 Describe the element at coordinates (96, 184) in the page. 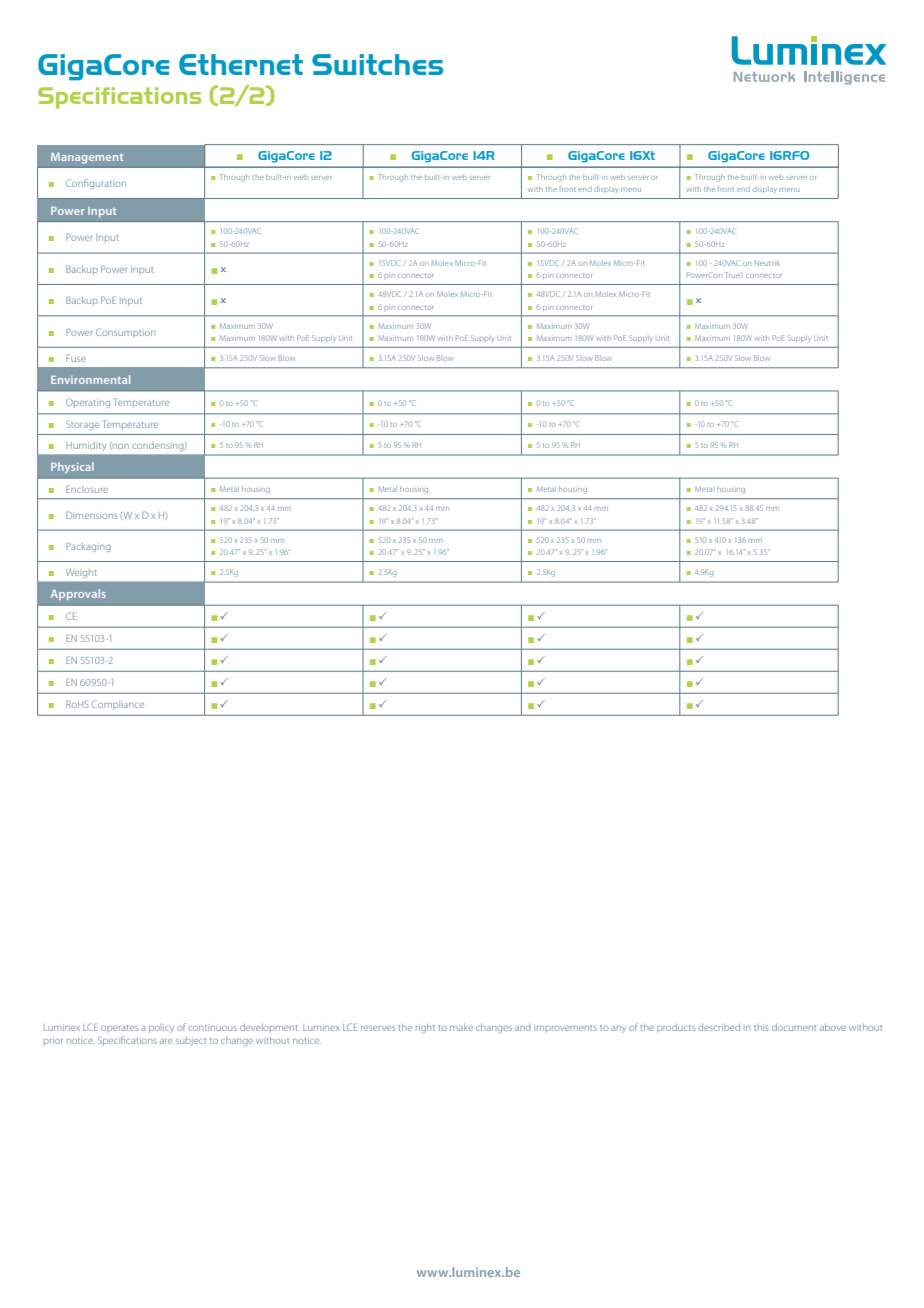

I see `Configuration` at that location.
